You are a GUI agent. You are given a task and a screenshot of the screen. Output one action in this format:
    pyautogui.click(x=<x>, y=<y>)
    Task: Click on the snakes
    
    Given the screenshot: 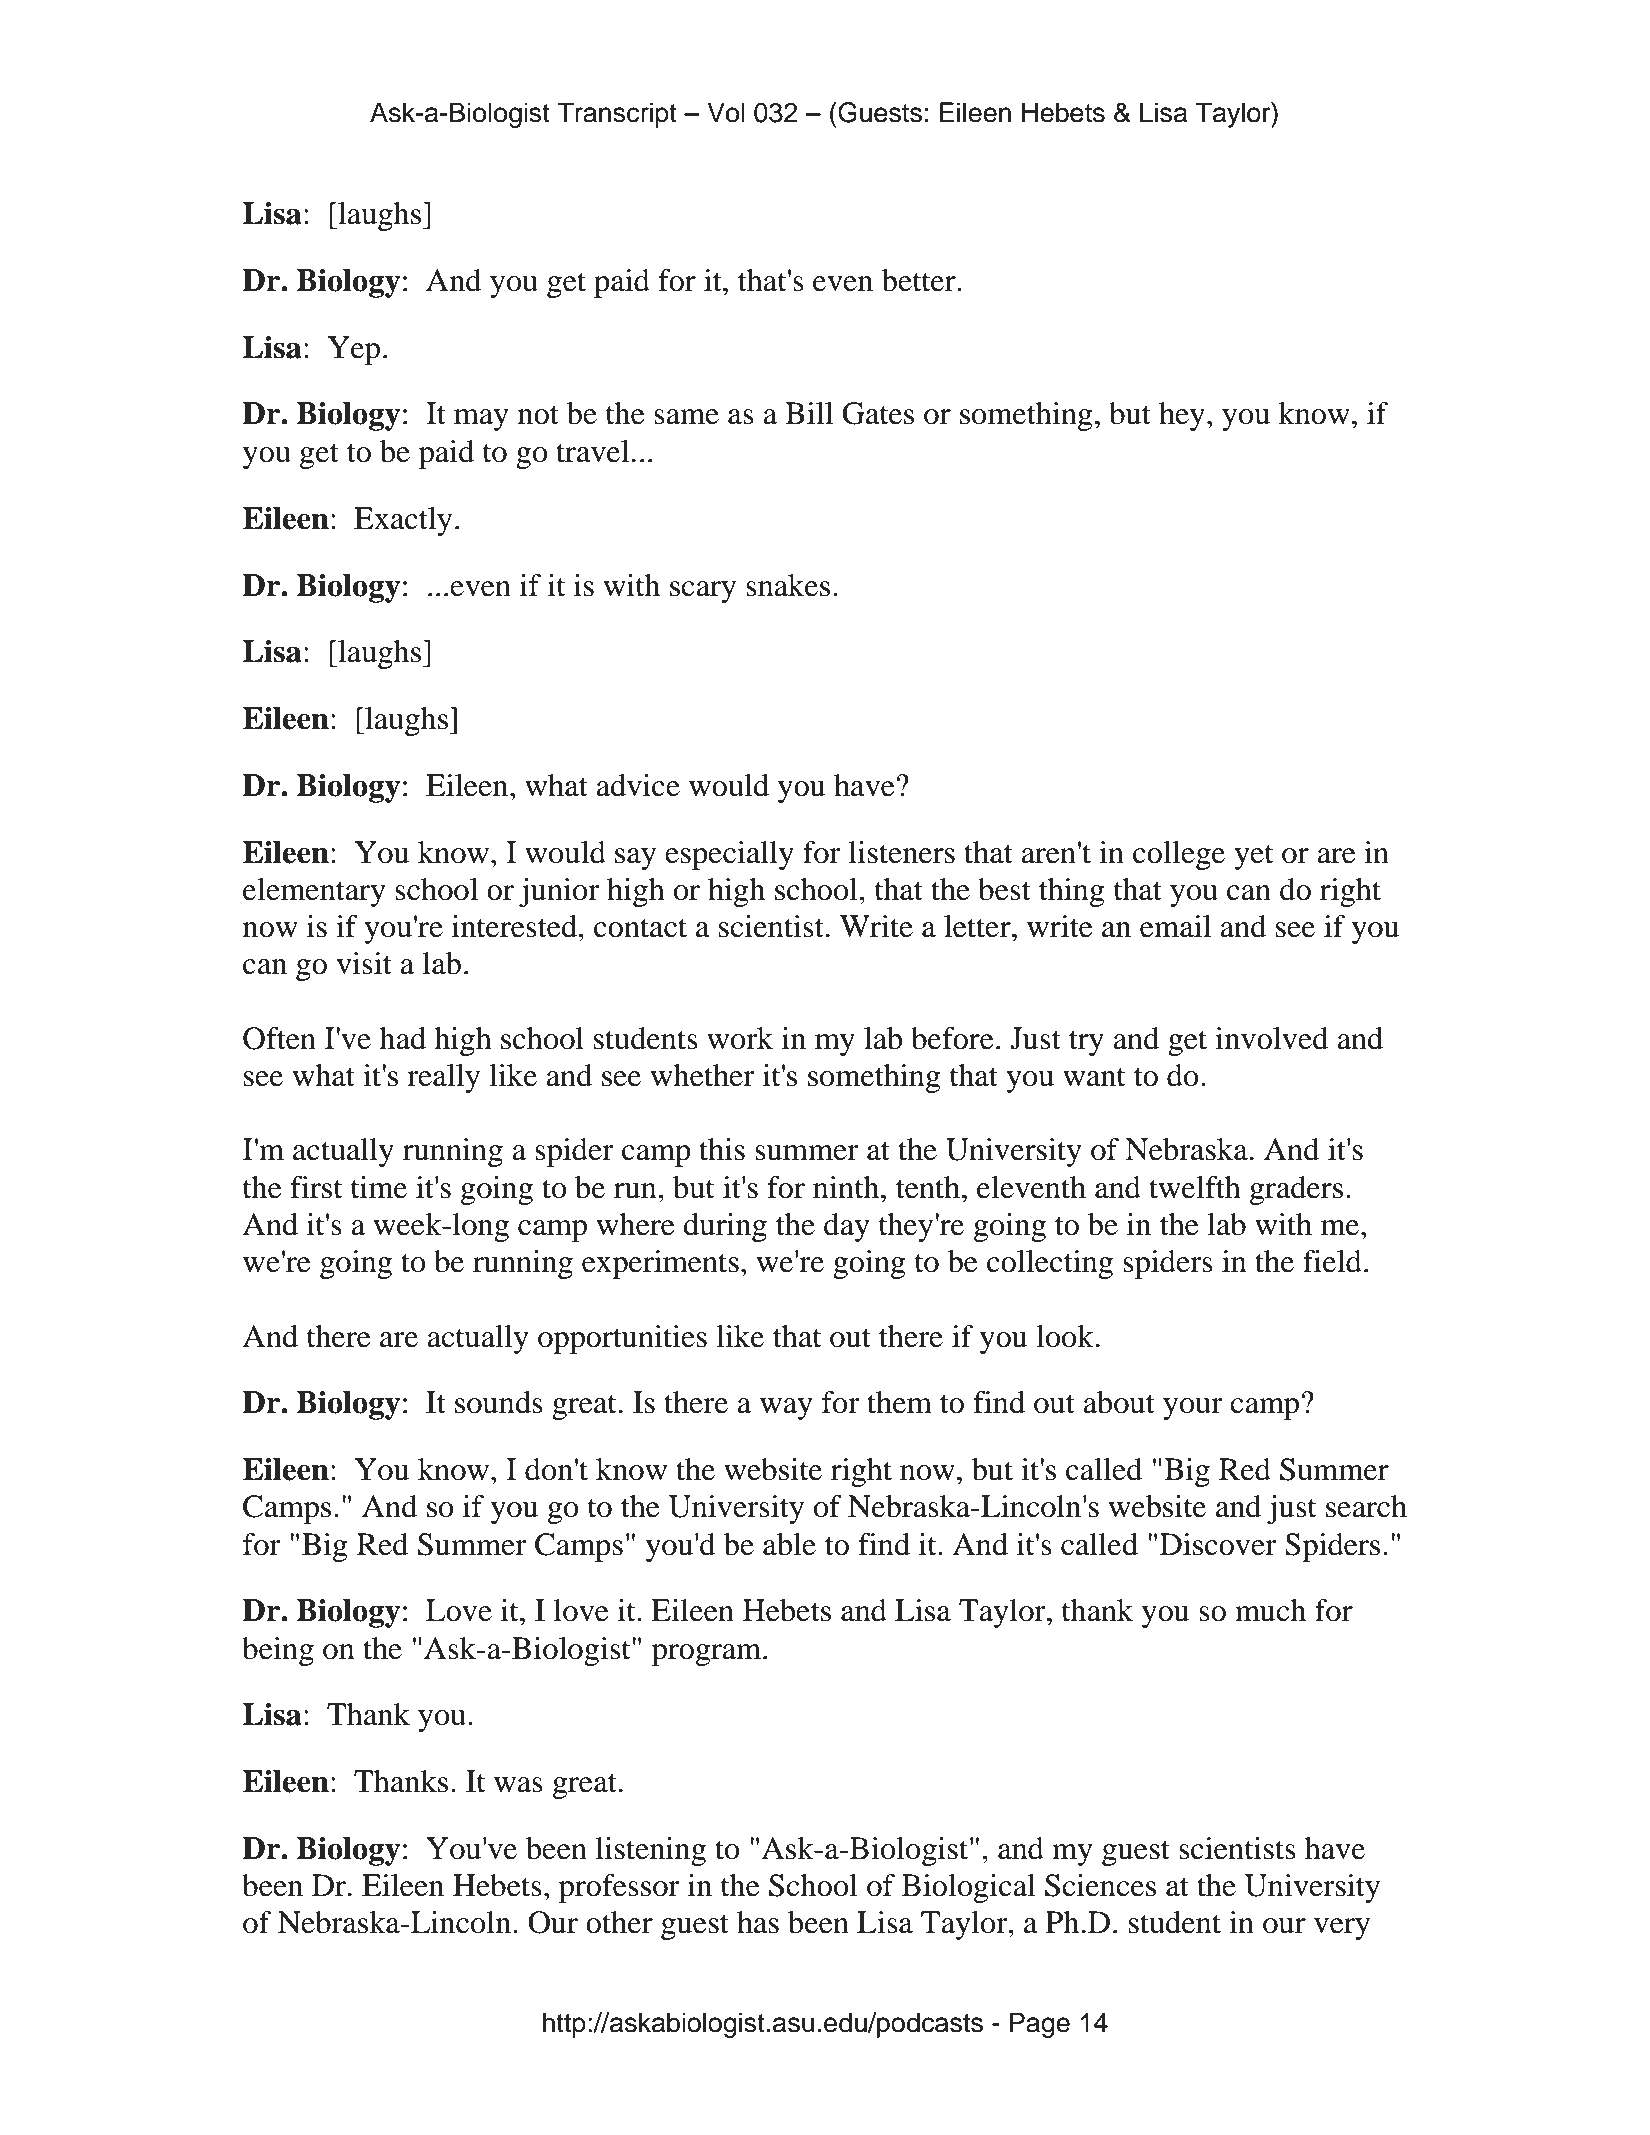 What is the action you would take?
    pyautogui.click(x=788, y=585)
